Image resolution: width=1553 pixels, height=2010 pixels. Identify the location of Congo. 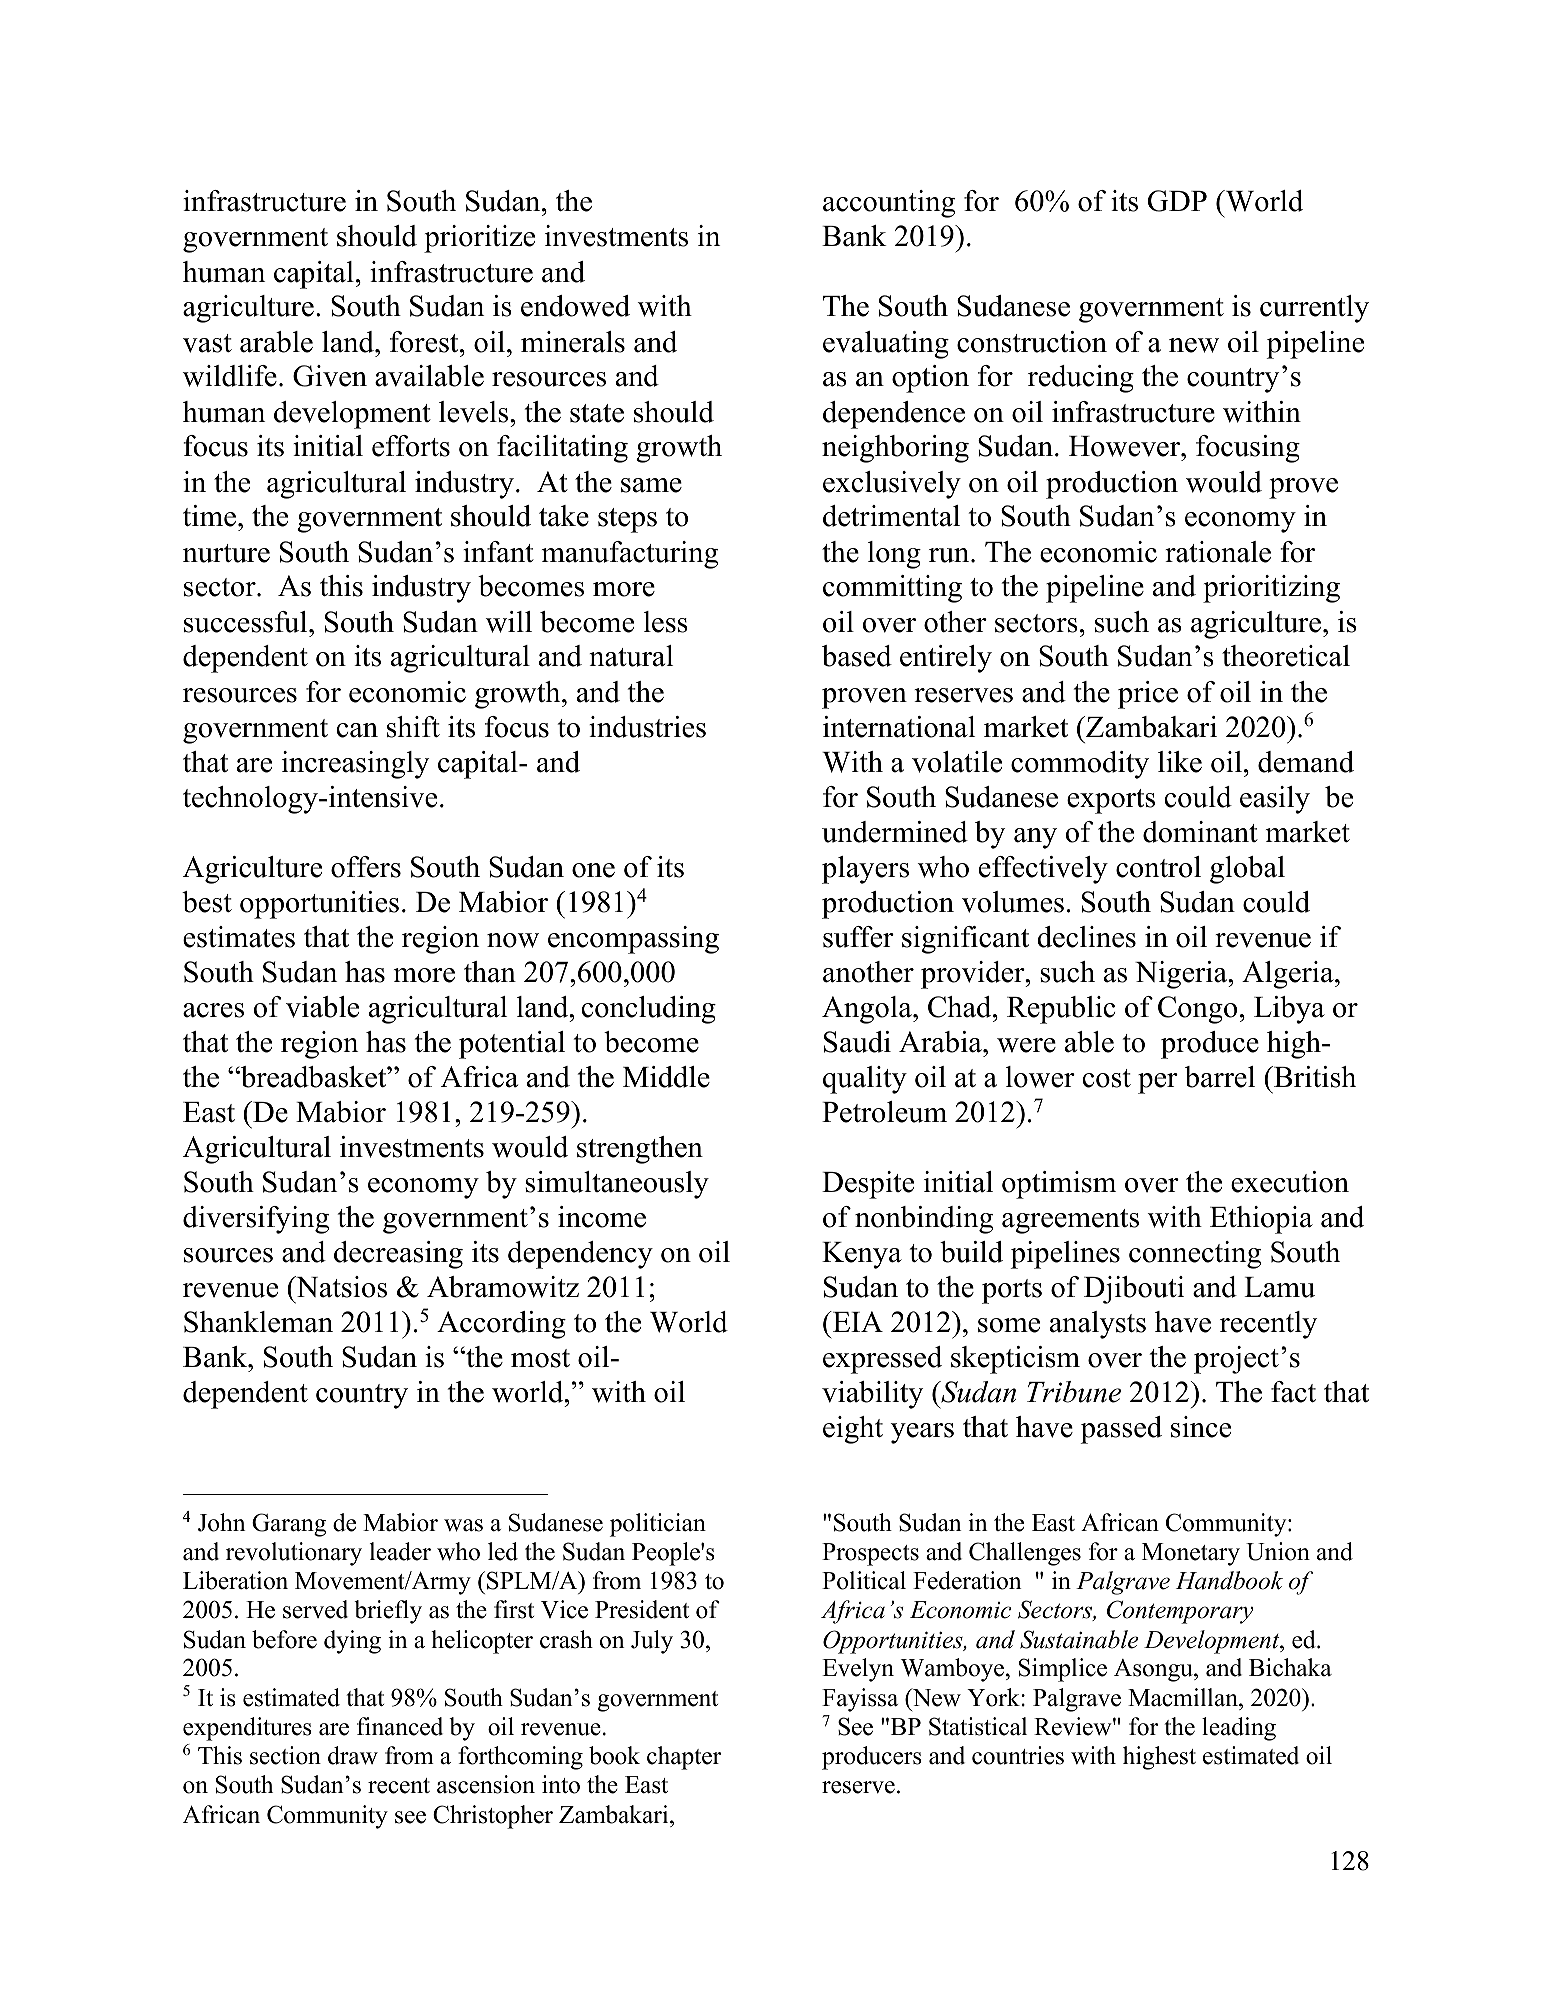
(1197, 1010).
